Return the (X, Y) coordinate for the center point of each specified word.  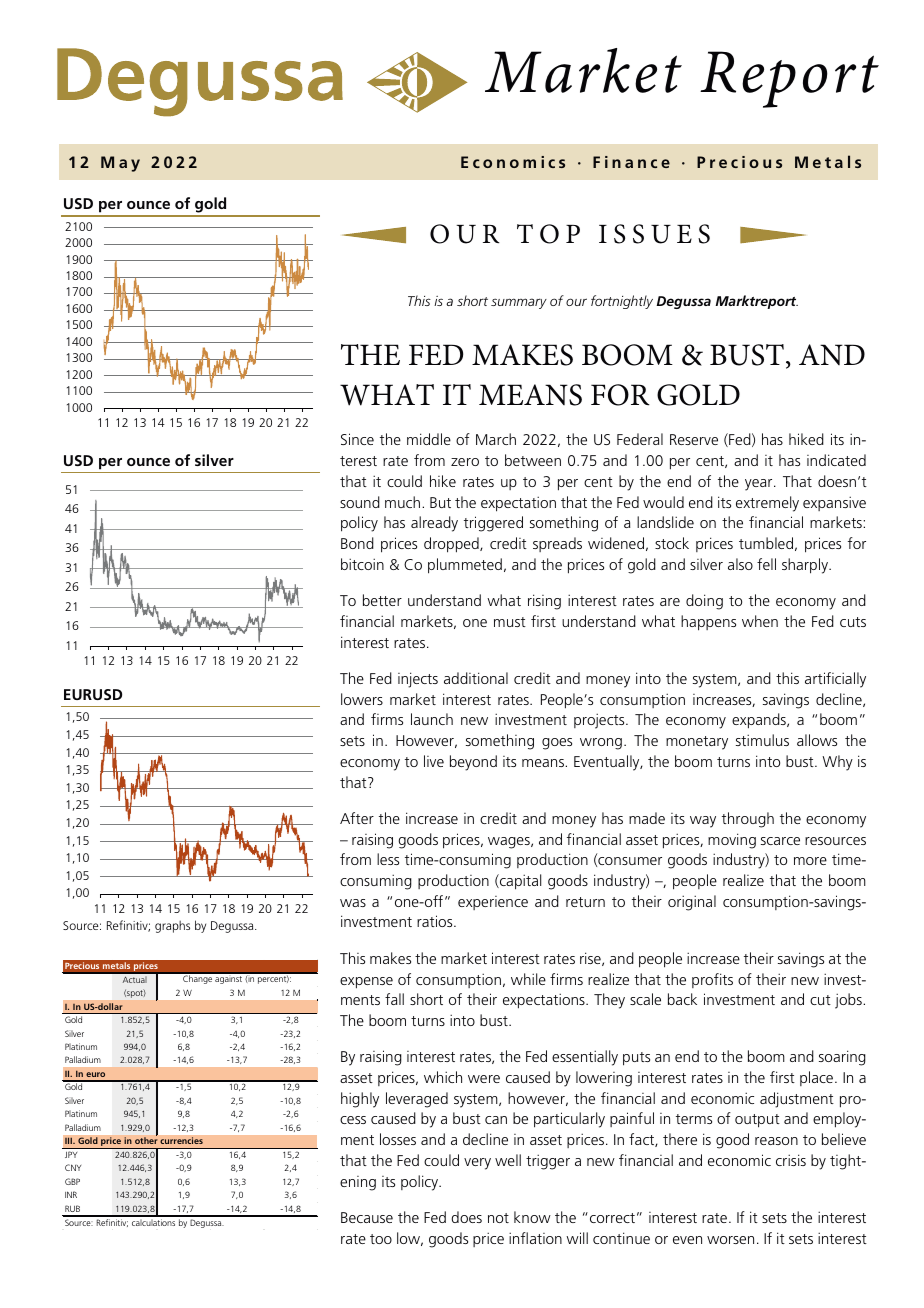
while (528, 979)
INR (71, 1194)
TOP (548, 234)
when (760, 621)
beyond (473, 763)
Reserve (694, 439)
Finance (631, 162)
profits (712, 980)
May (120, 164)
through (748, 820)
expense (366, 983)
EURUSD (93, 694)
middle (429, 439)
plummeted (465, 566)
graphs (172, 927)
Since (357, 439)
